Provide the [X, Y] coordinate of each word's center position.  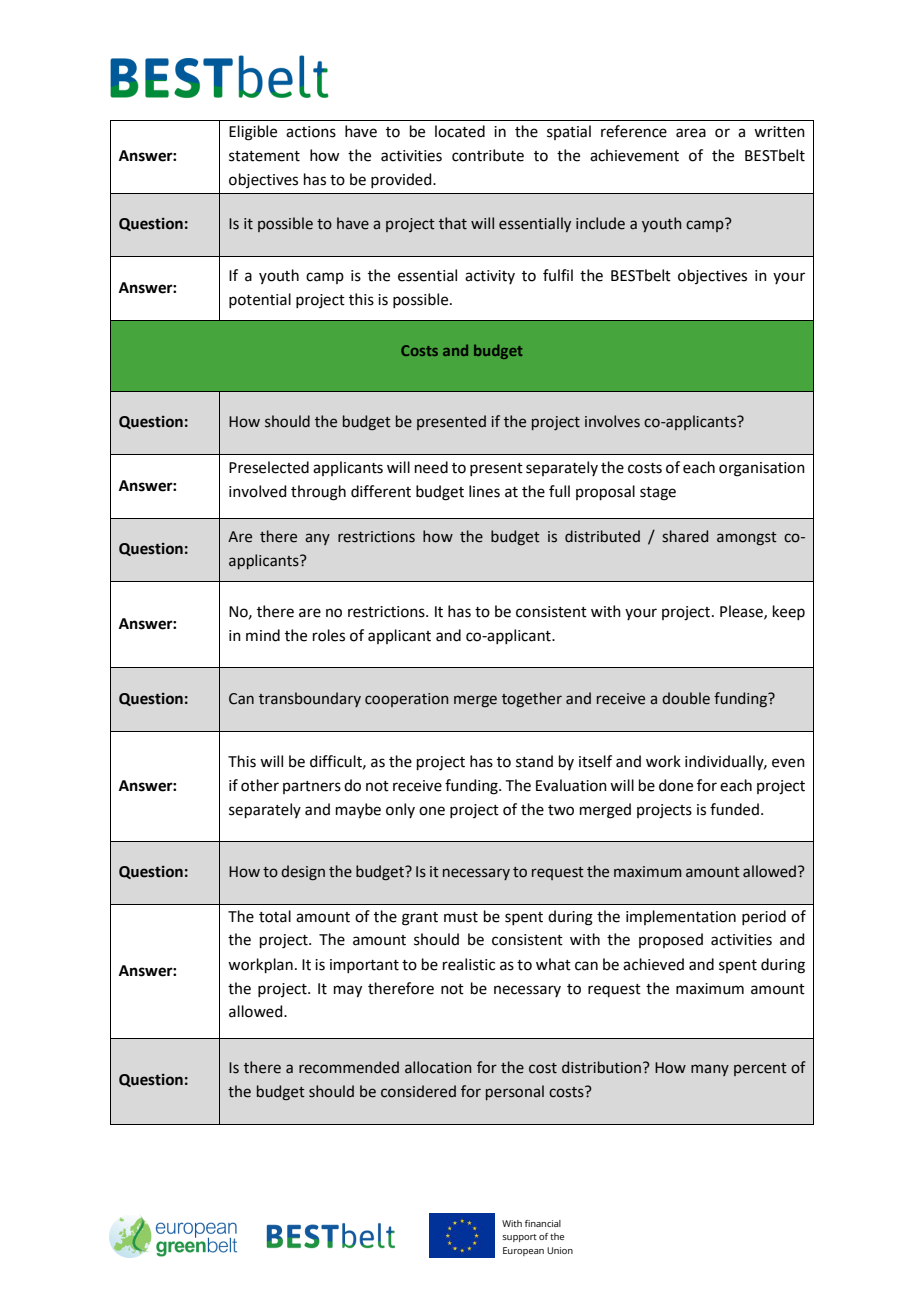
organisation [762, 469]
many [710, 1070]
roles [329, 635]
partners [312, 787]
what [553, 964]
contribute [488, 155]
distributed [602, 536]
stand [534, 761]
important [364, 966]
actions [311, 132]
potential [260, 300]
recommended [349, 1067]
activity [490, 277]
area [691, 133]
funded [734, 809]
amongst [747, 538]
